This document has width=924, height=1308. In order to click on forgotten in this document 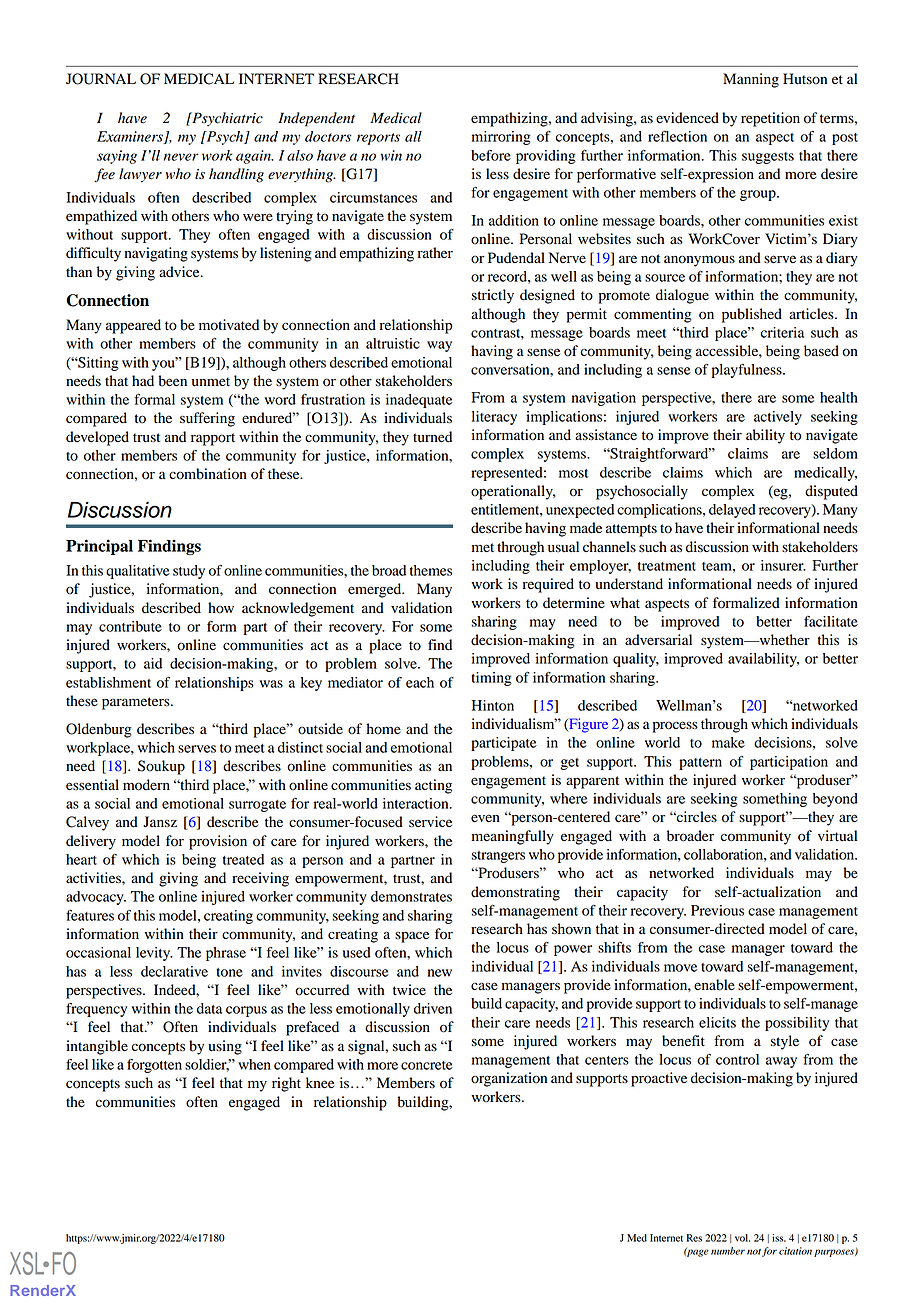, I will do `click(154, 1066)`.
